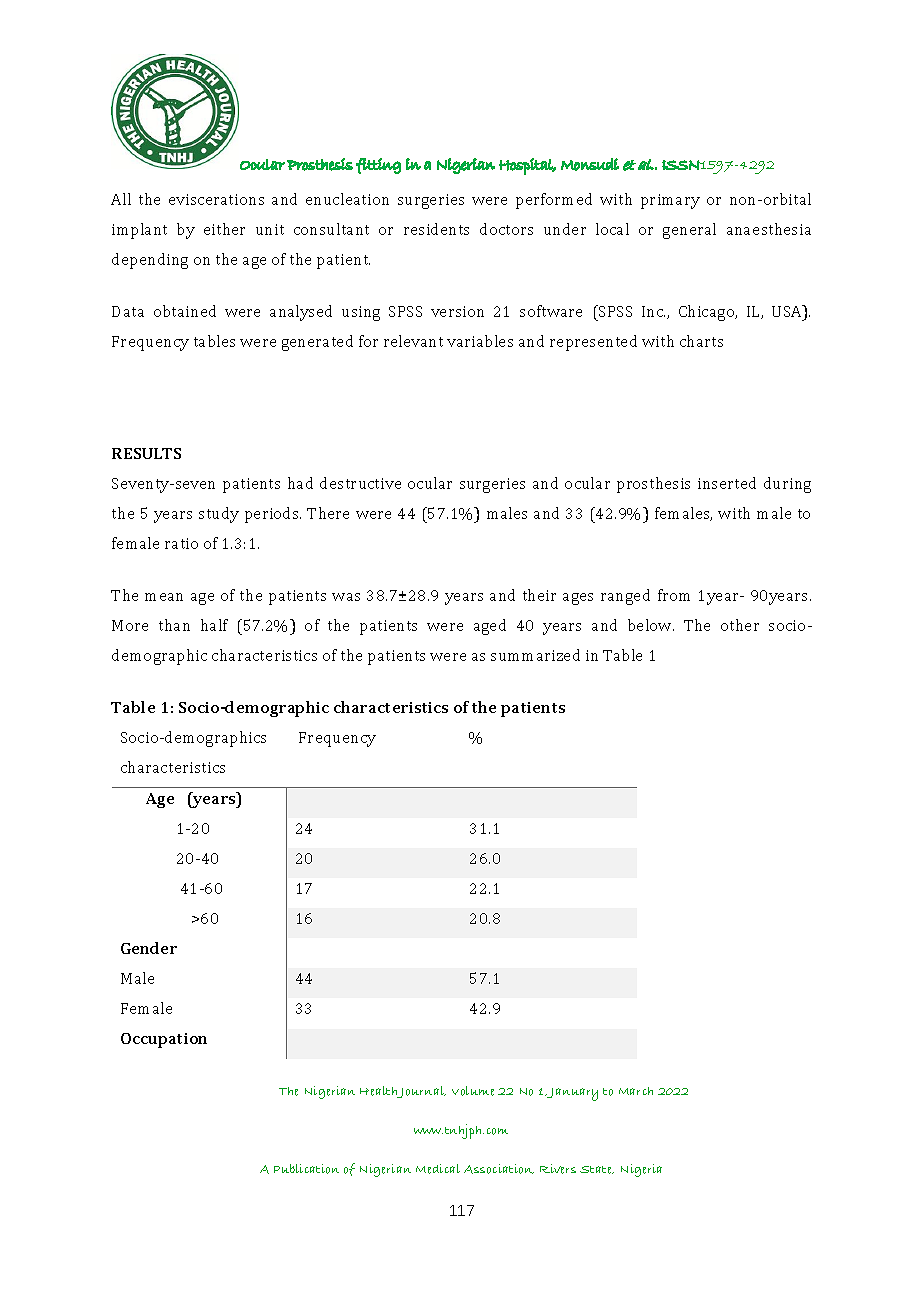  Describe the element at coordinates (670, 201) in the screenshot. I see `primary` at that location.
